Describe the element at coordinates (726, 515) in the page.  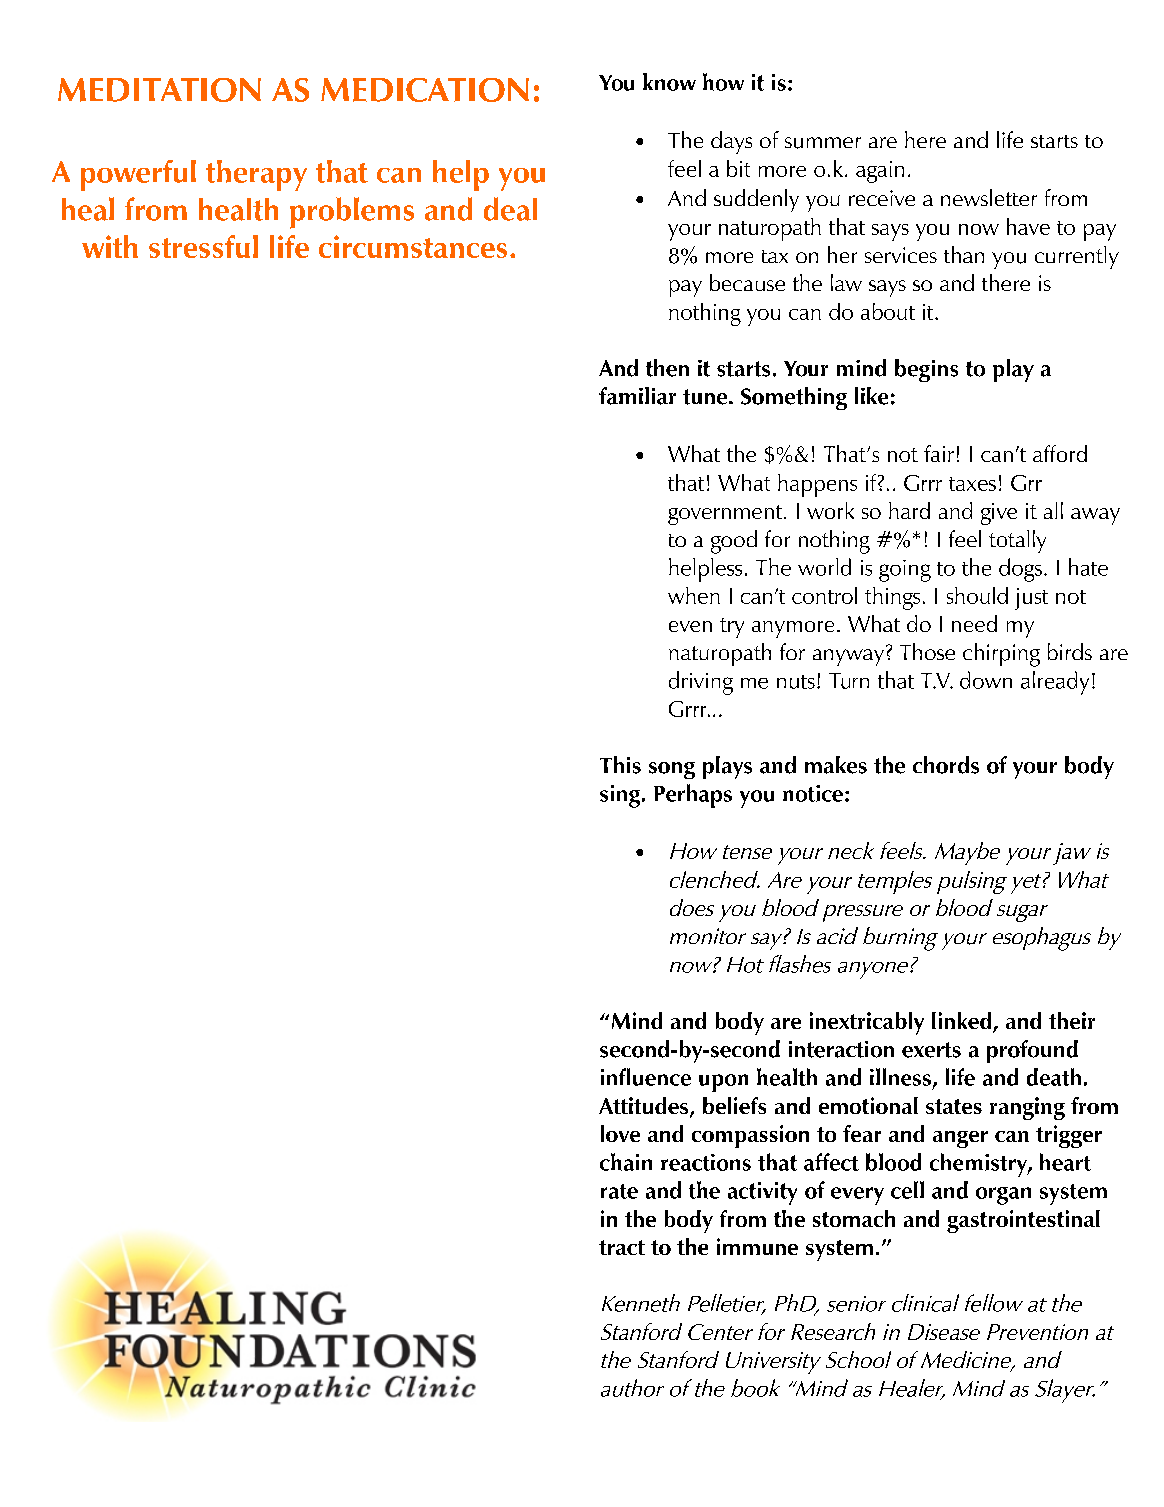
I see `government` at that location.
